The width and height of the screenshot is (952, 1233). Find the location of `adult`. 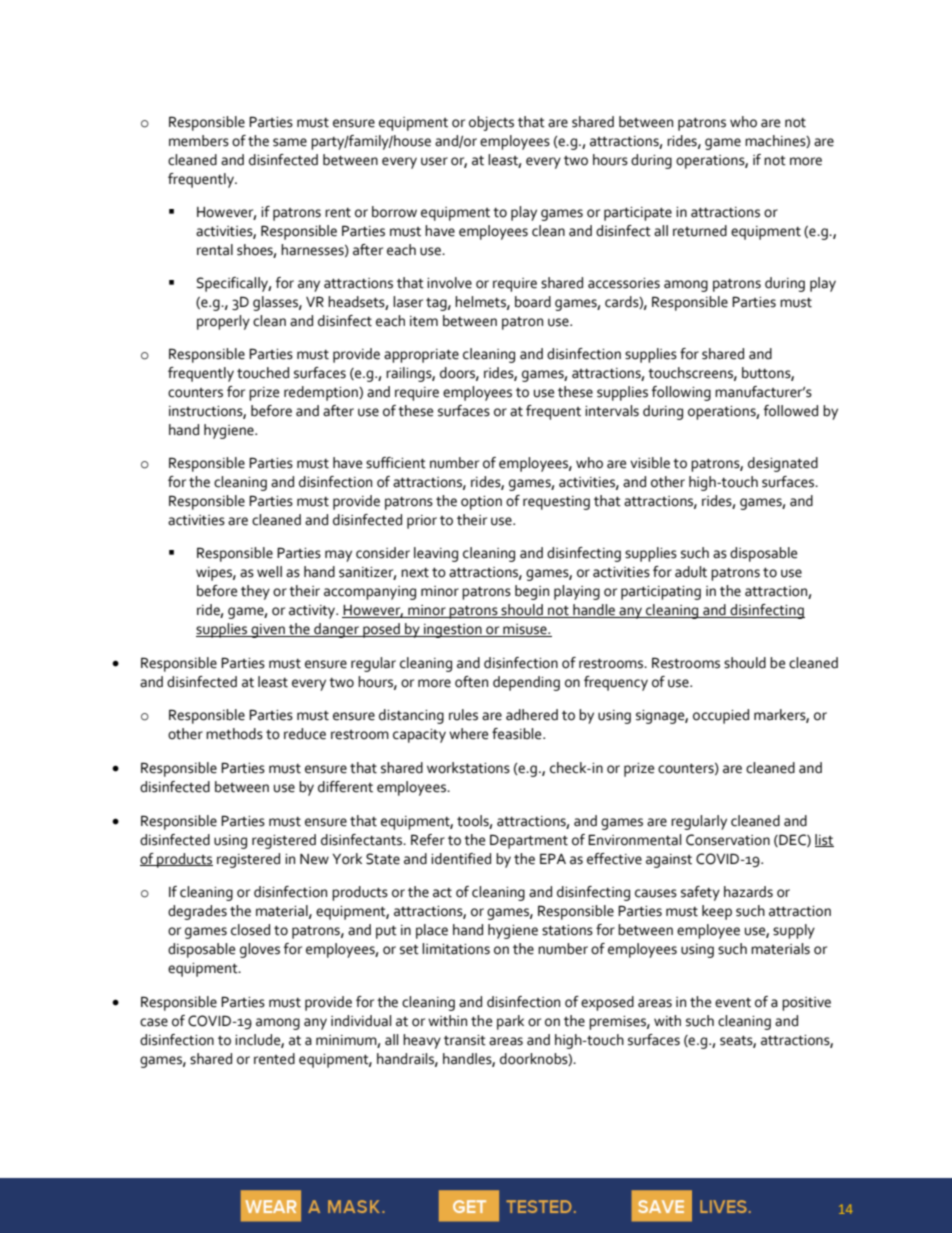

adult is located at coordinates (691, 572).
